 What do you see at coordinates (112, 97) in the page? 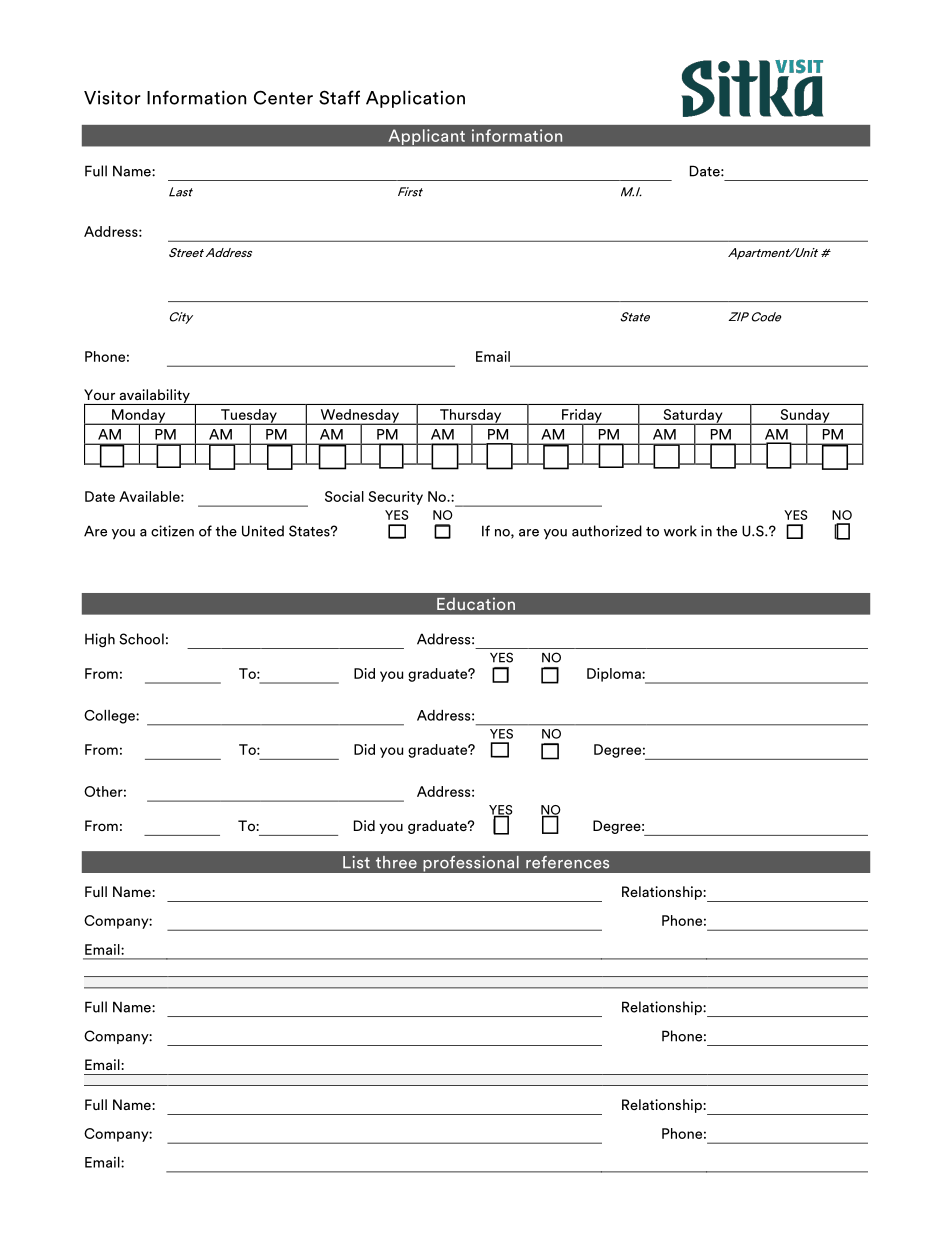
I see `Visitor` at bounding box center [112, 97].
